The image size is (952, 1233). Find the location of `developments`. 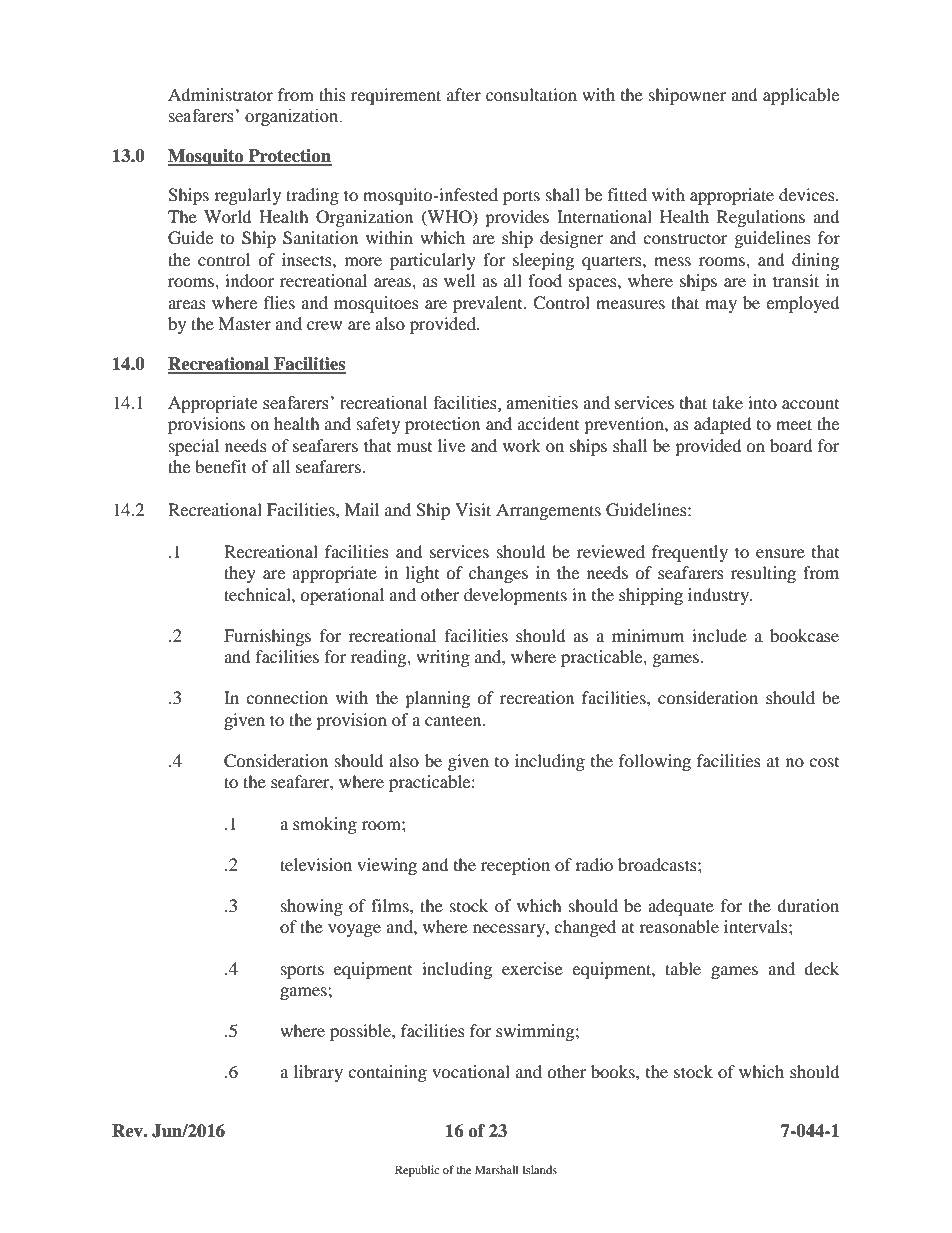

developments is located at coordinates (515, 596).
